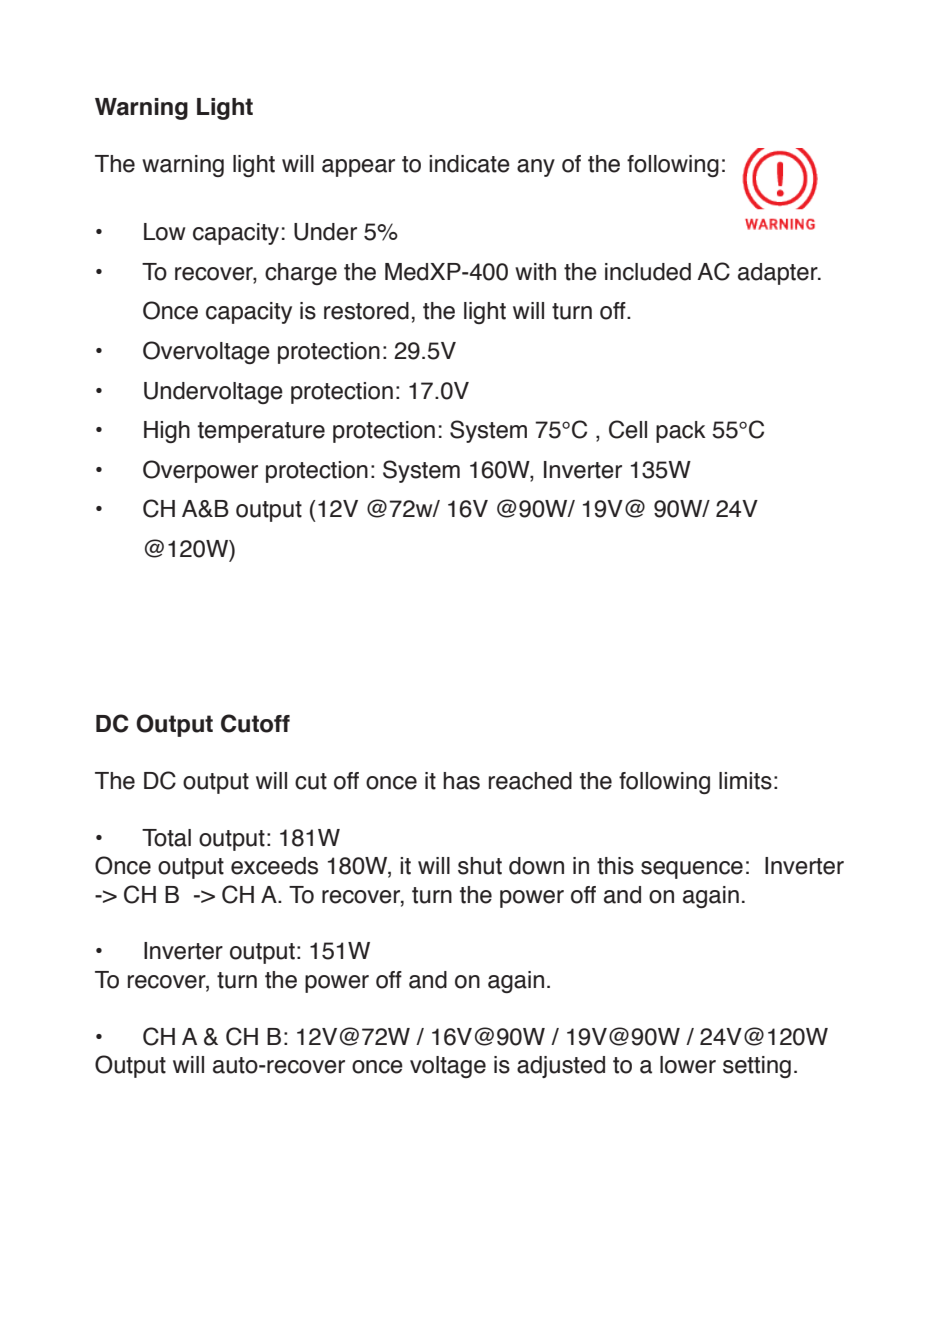 The width and height of the screenshot is (949, 1329). What do you see at coordinates (469, 164) in the screenshot?
I see `indicate` at bounding box center [469, 164].
